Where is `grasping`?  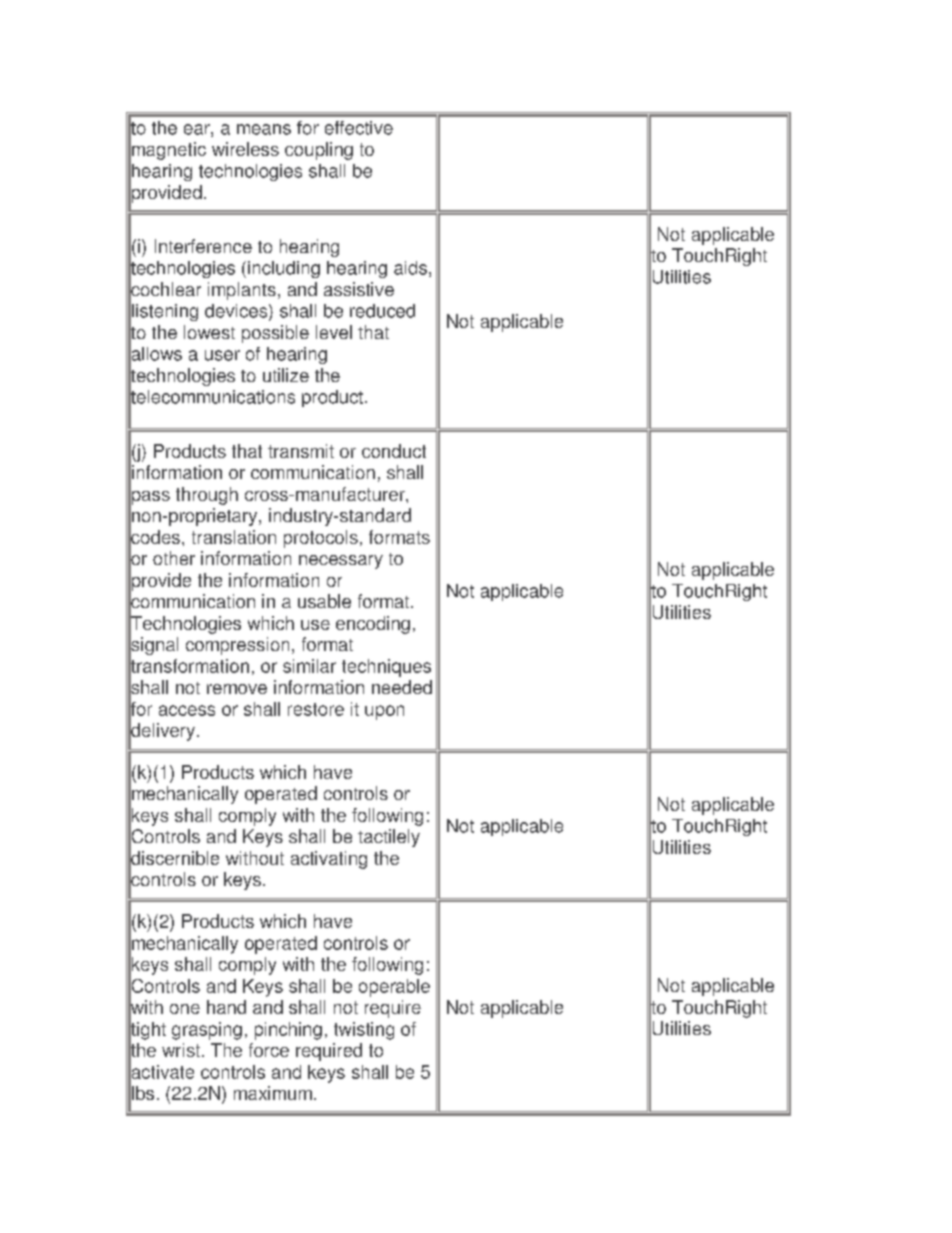
grasping is located at coordinates (207, 1031).
